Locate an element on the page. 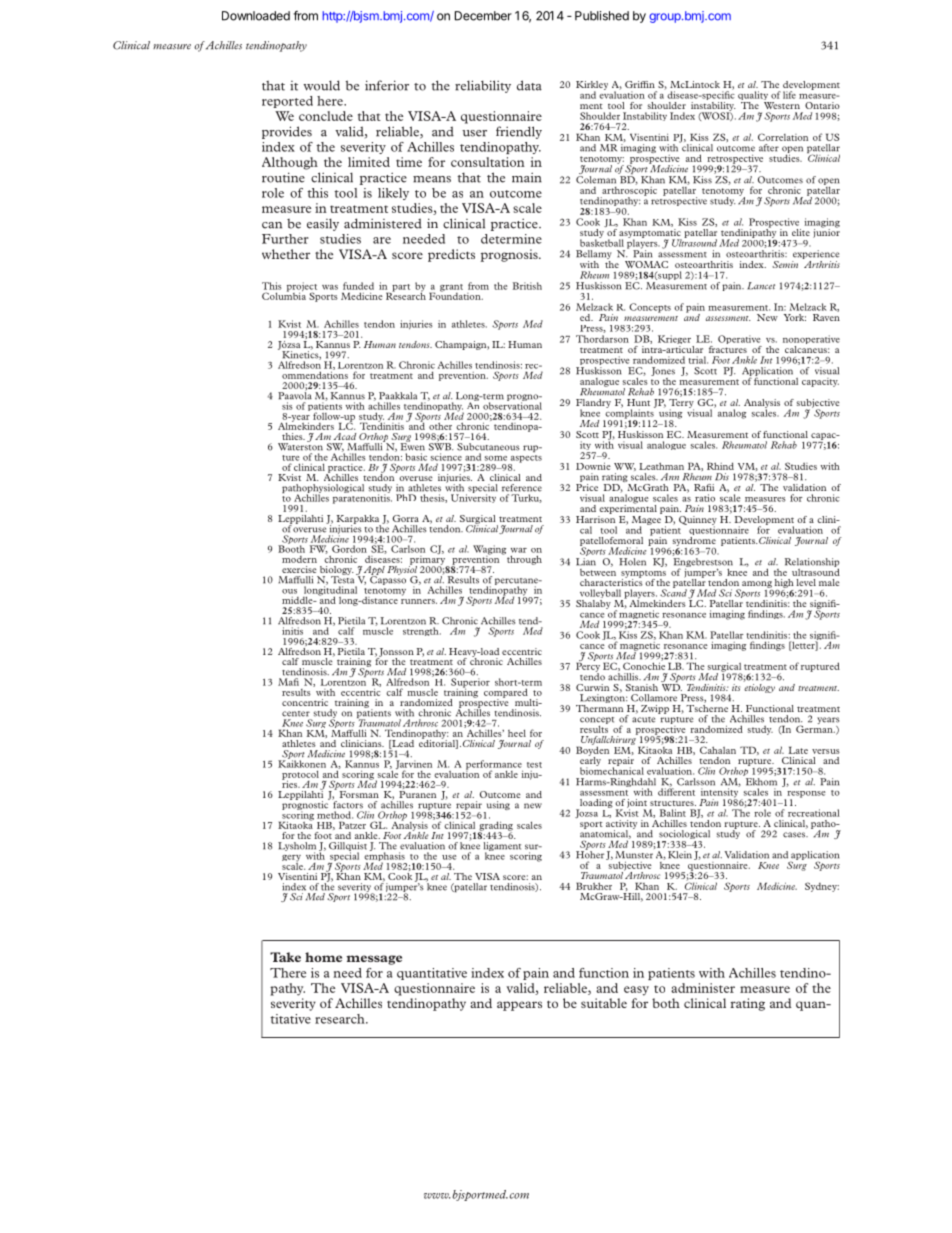  message is located at coordinates (374, 960).
